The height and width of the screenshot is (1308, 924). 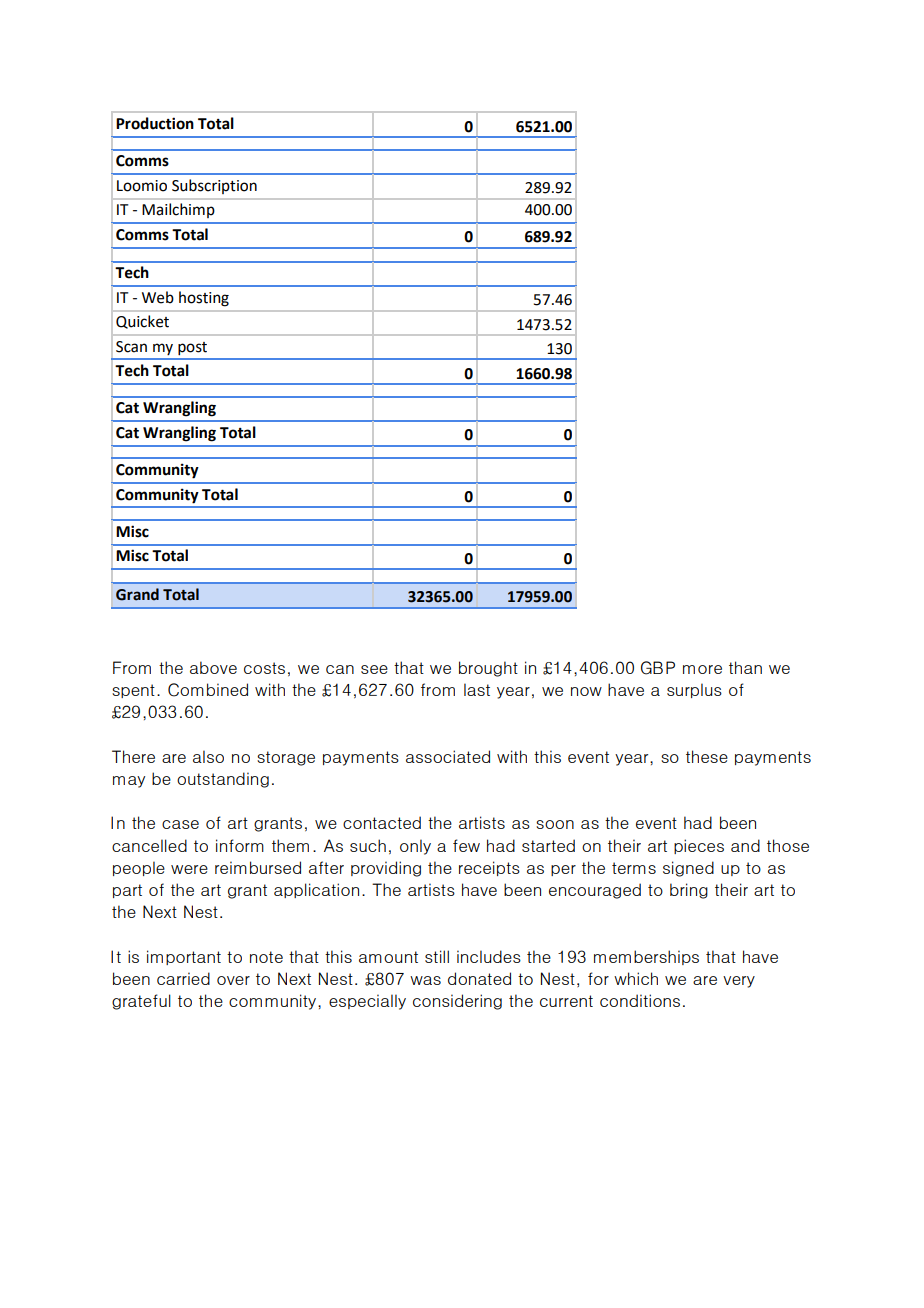 What do you see at coordinates (192, 348) in the screenshot?
I see `post` at bounding box center [192, 348].
